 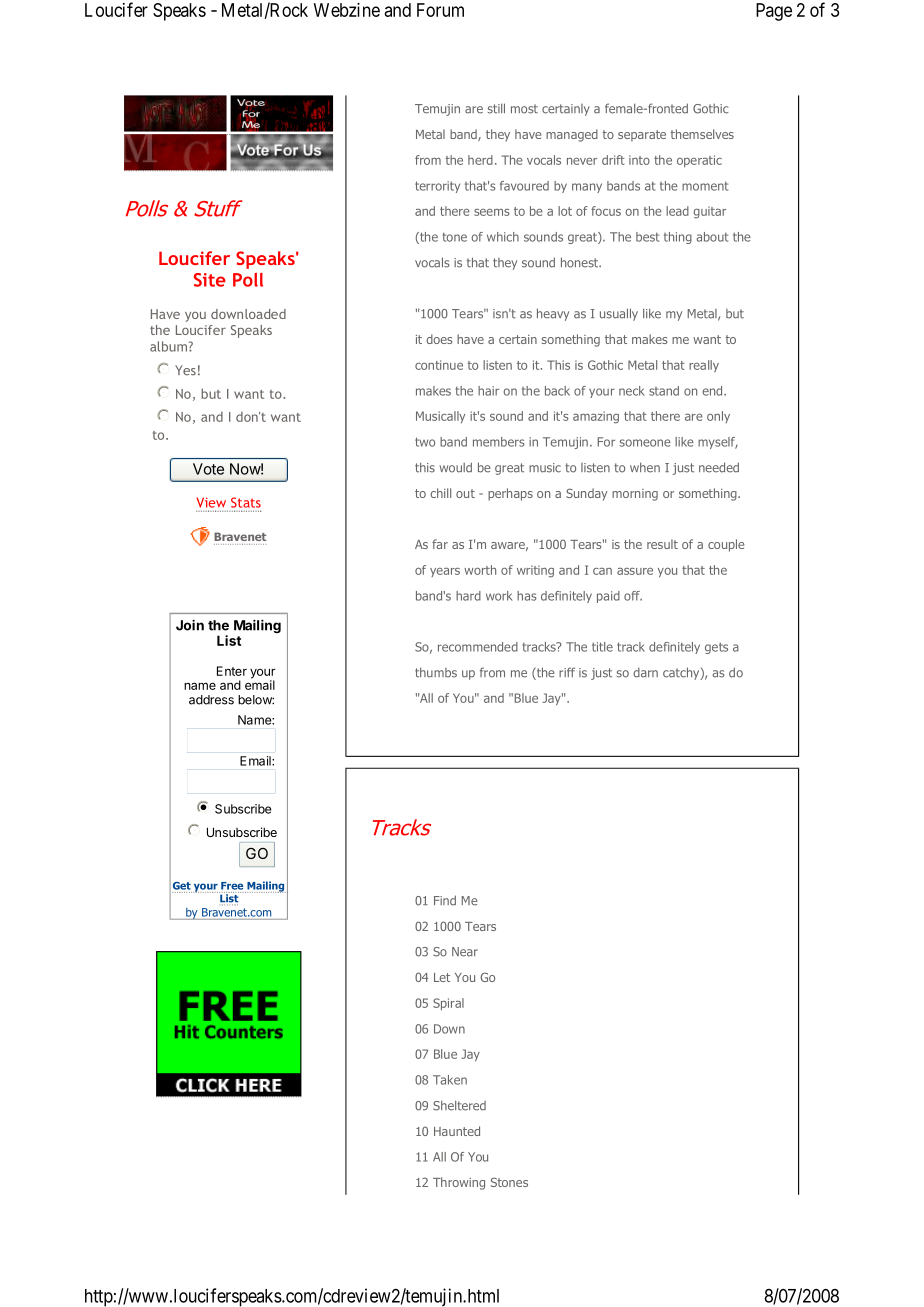 What do you see at coordinates (445, 900) in the image?
I see `Find` at bounding box center [445, 900].
